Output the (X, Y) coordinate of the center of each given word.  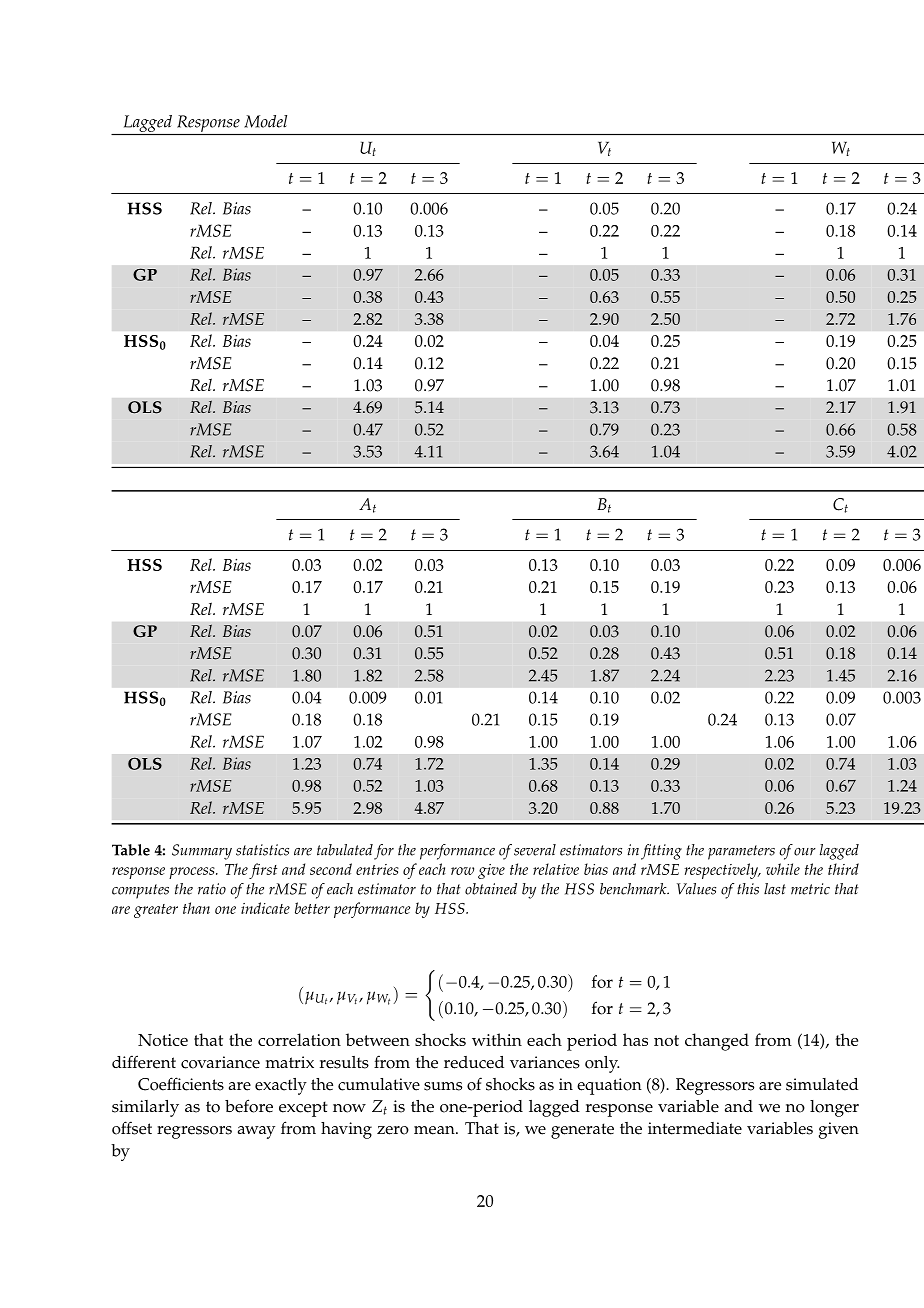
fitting (661, 852)
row (462, 871)
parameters (741, 852)
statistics (262, 850)
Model (265, 121)
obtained (491, 889)
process (193, 873)
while (783, 869)
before (249, 1106)
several (535, 850)
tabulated (345, 850)
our (805, 852)
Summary (202, 852)
